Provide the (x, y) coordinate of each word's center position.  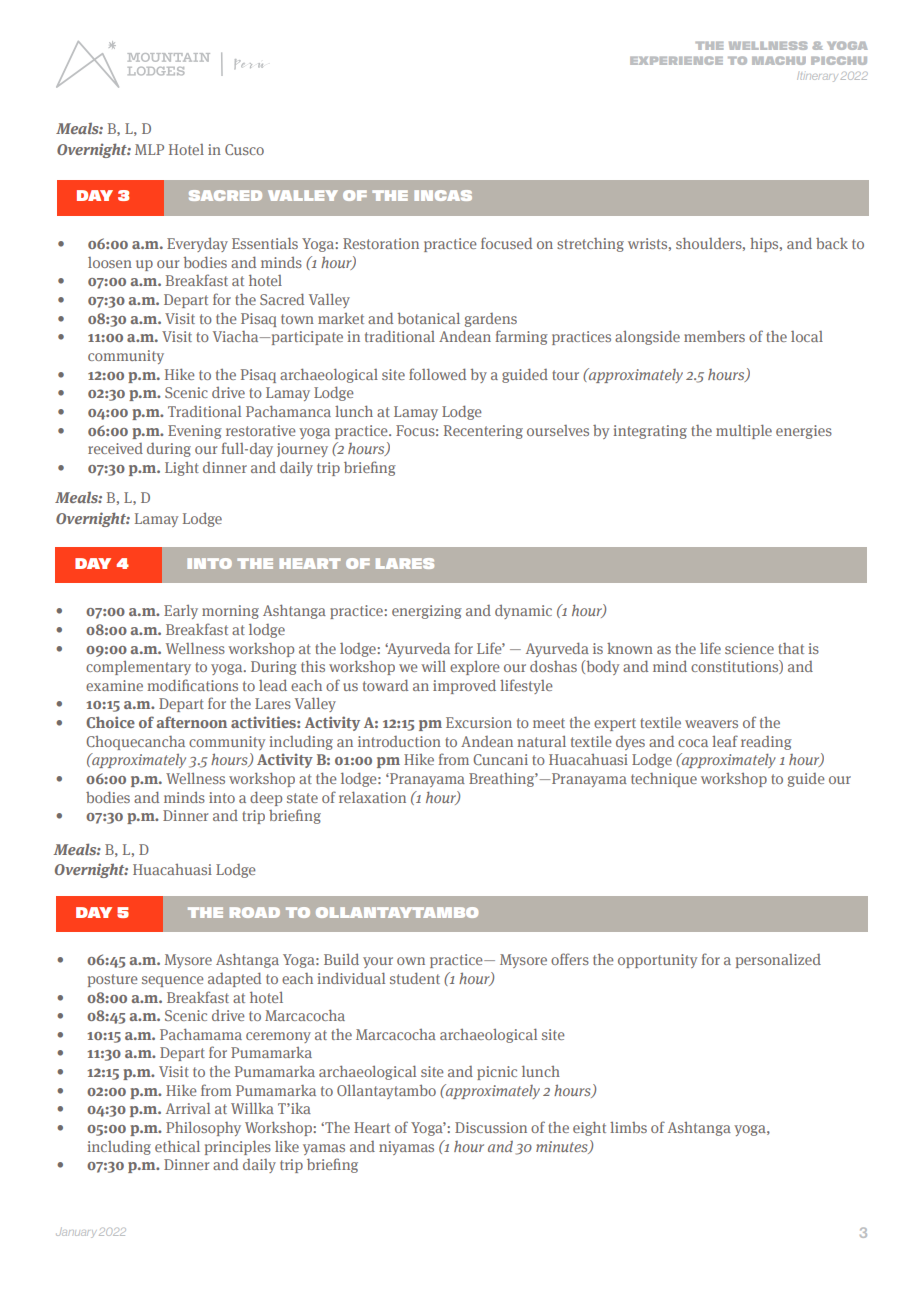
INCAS (443, 195)
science (749, 648)
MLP (149, 149)
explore (475, 668)
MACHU (779, 60)
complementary (138, 668)
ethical (177, 1146)
